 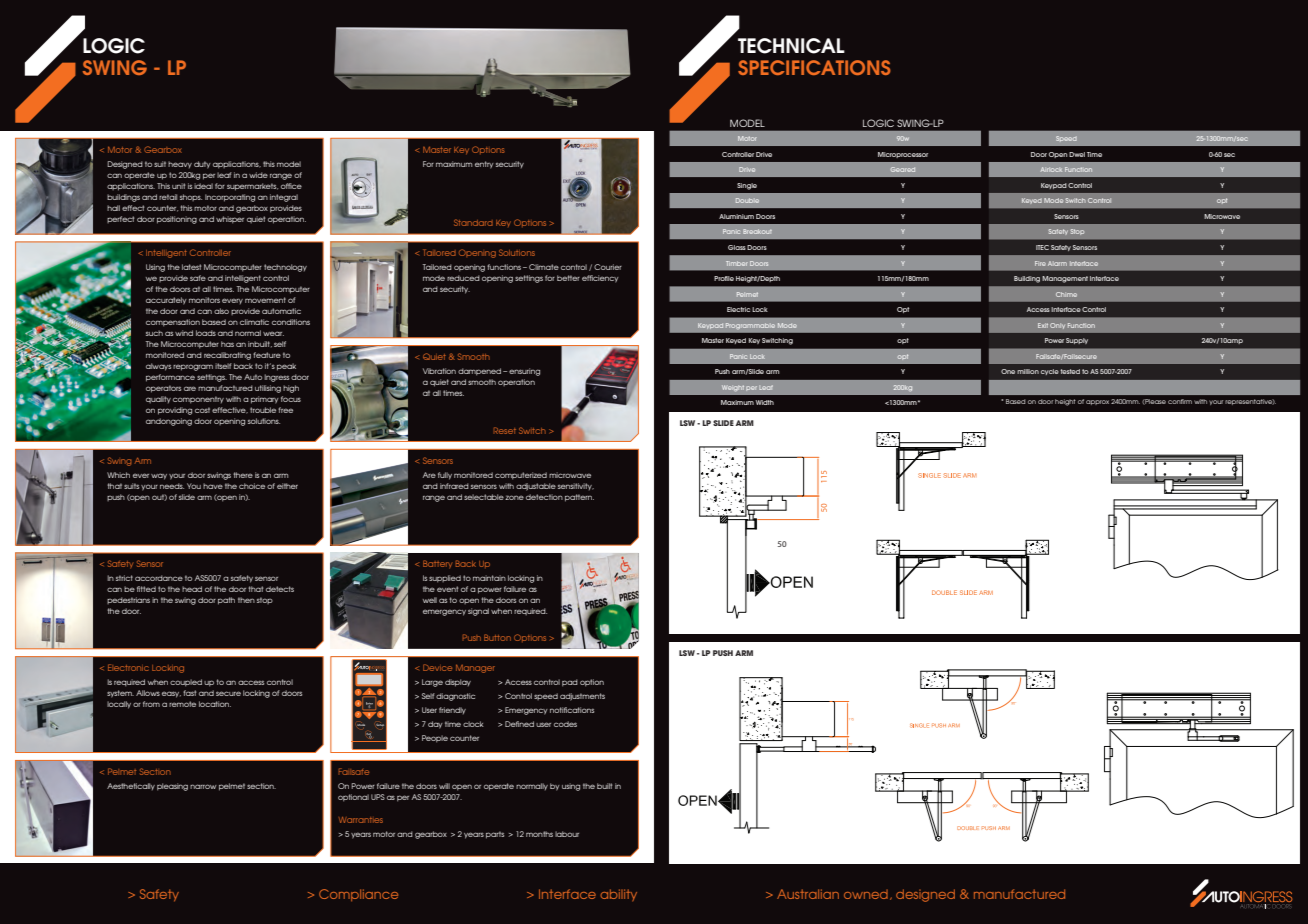 I want to click on Compliance, so click(x=358, y=895).
